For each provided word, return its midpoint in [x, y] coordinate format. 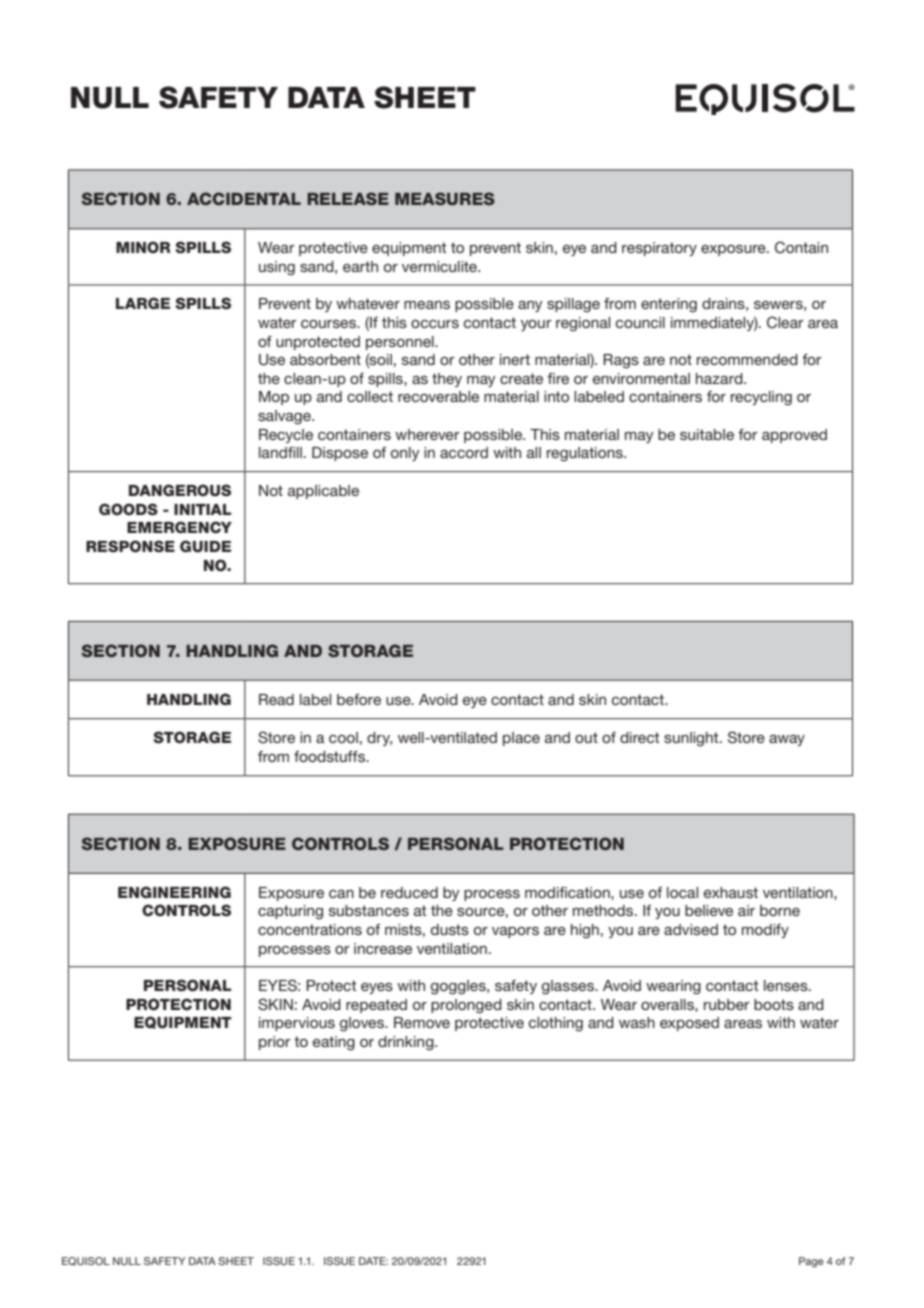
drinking [407, 1043]
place [521, 739]
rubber [727, 1004]
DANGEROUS [180, 490]
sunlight [692, 739]
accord [464, 452]
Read [276, 699]
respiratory [659, 249]
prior [275, 1043]
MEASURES [445, 198]
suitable [707, 434]
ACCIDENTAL [244, 198]
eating [334, 1043]
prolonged [466, 1006]
